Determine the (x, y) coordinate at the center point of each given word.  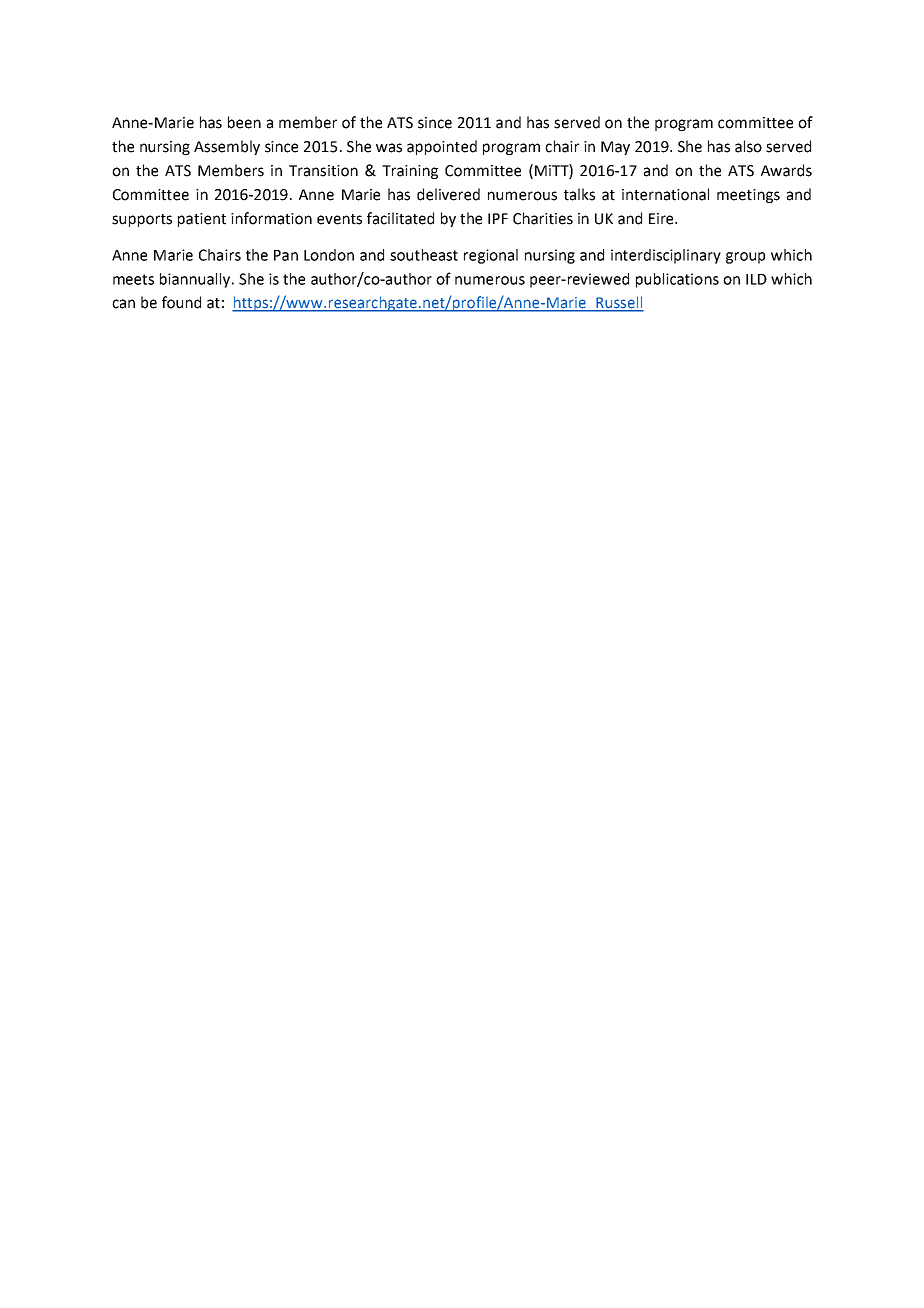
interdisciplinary (666, 256)
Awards (786, 170)
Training (410, 172)
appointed (442, 147)
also (748, 146)
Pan (286, 255)
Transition (323, 171)
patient (202, 220)
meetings (748, 196)
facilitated (400, 218)
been (244, 122)
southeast (424, 255)
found (181, 302)
